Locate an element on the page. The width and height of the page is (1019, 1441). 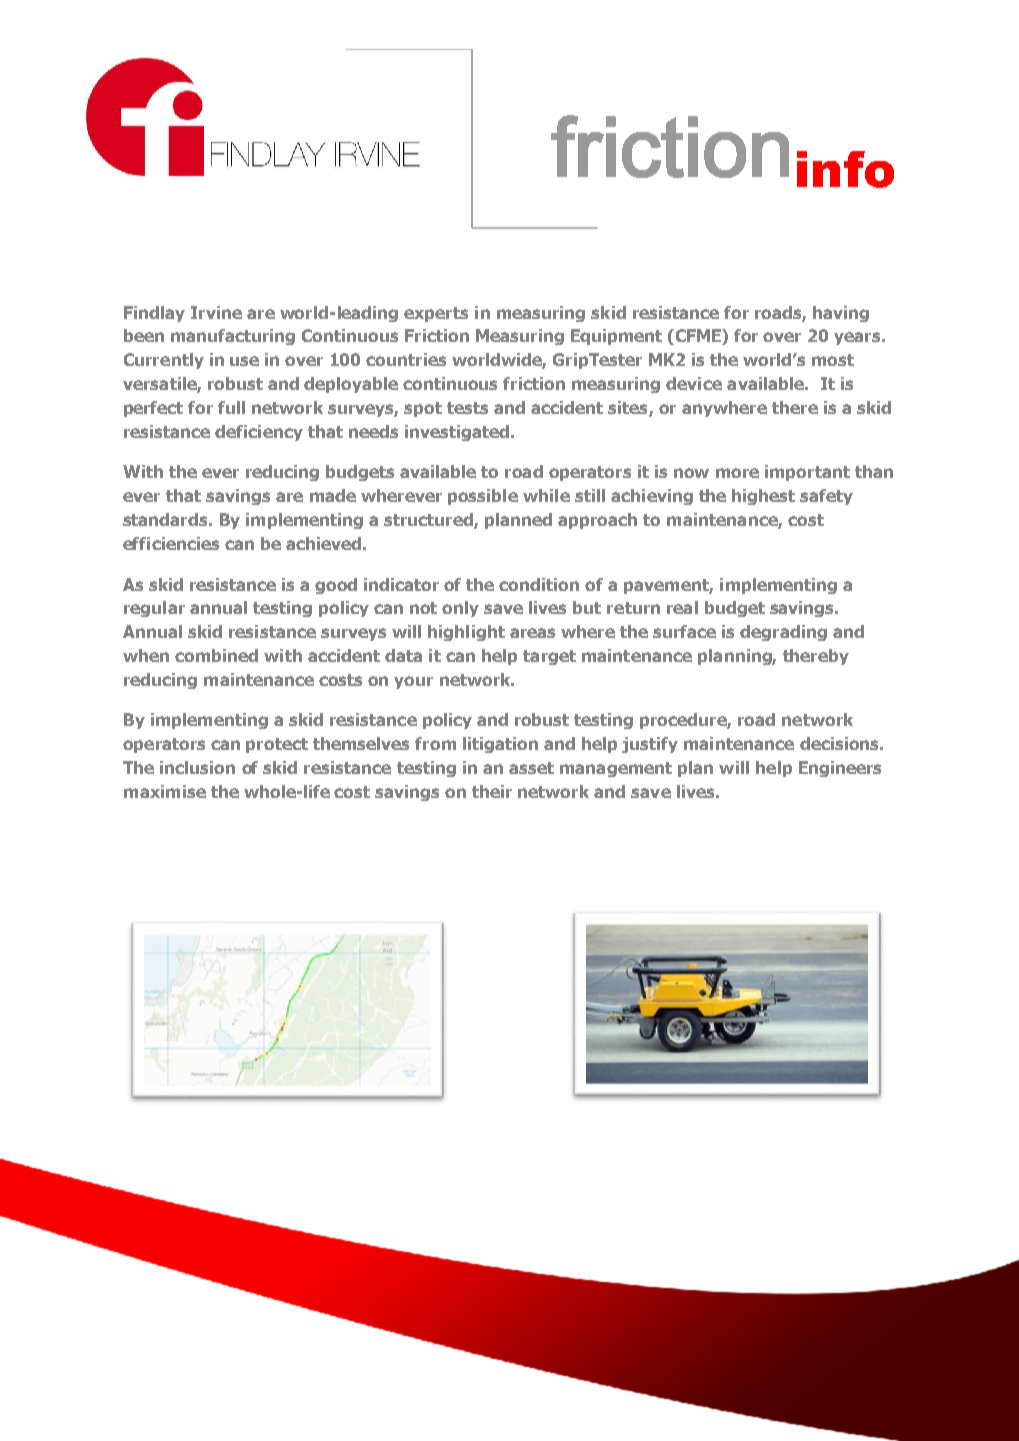
having is located at coordinates (841, 314).
